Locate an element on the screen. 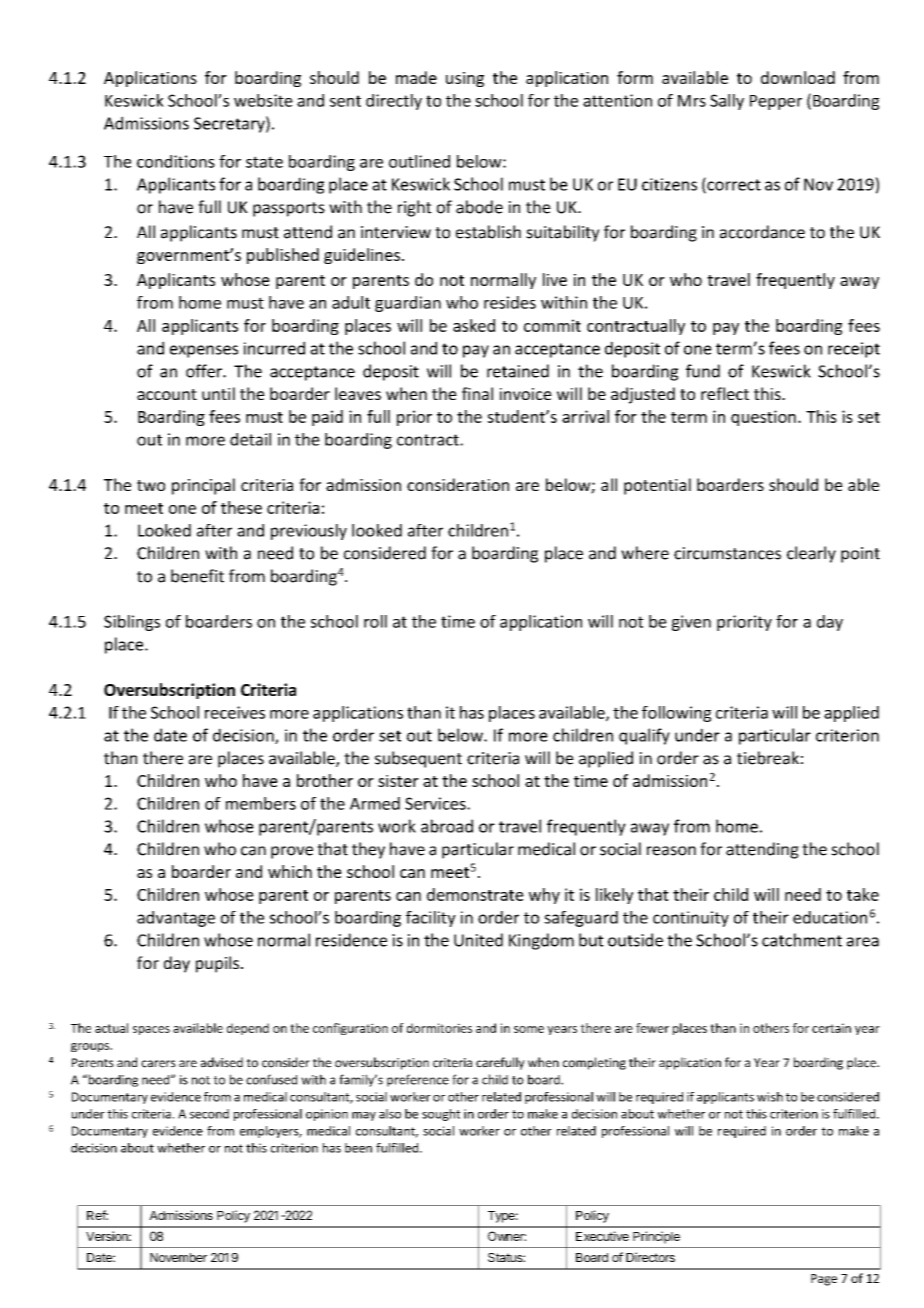 The height and width of the screenshot is (1308, 924). catchment is located at coordinates (802, 940).
